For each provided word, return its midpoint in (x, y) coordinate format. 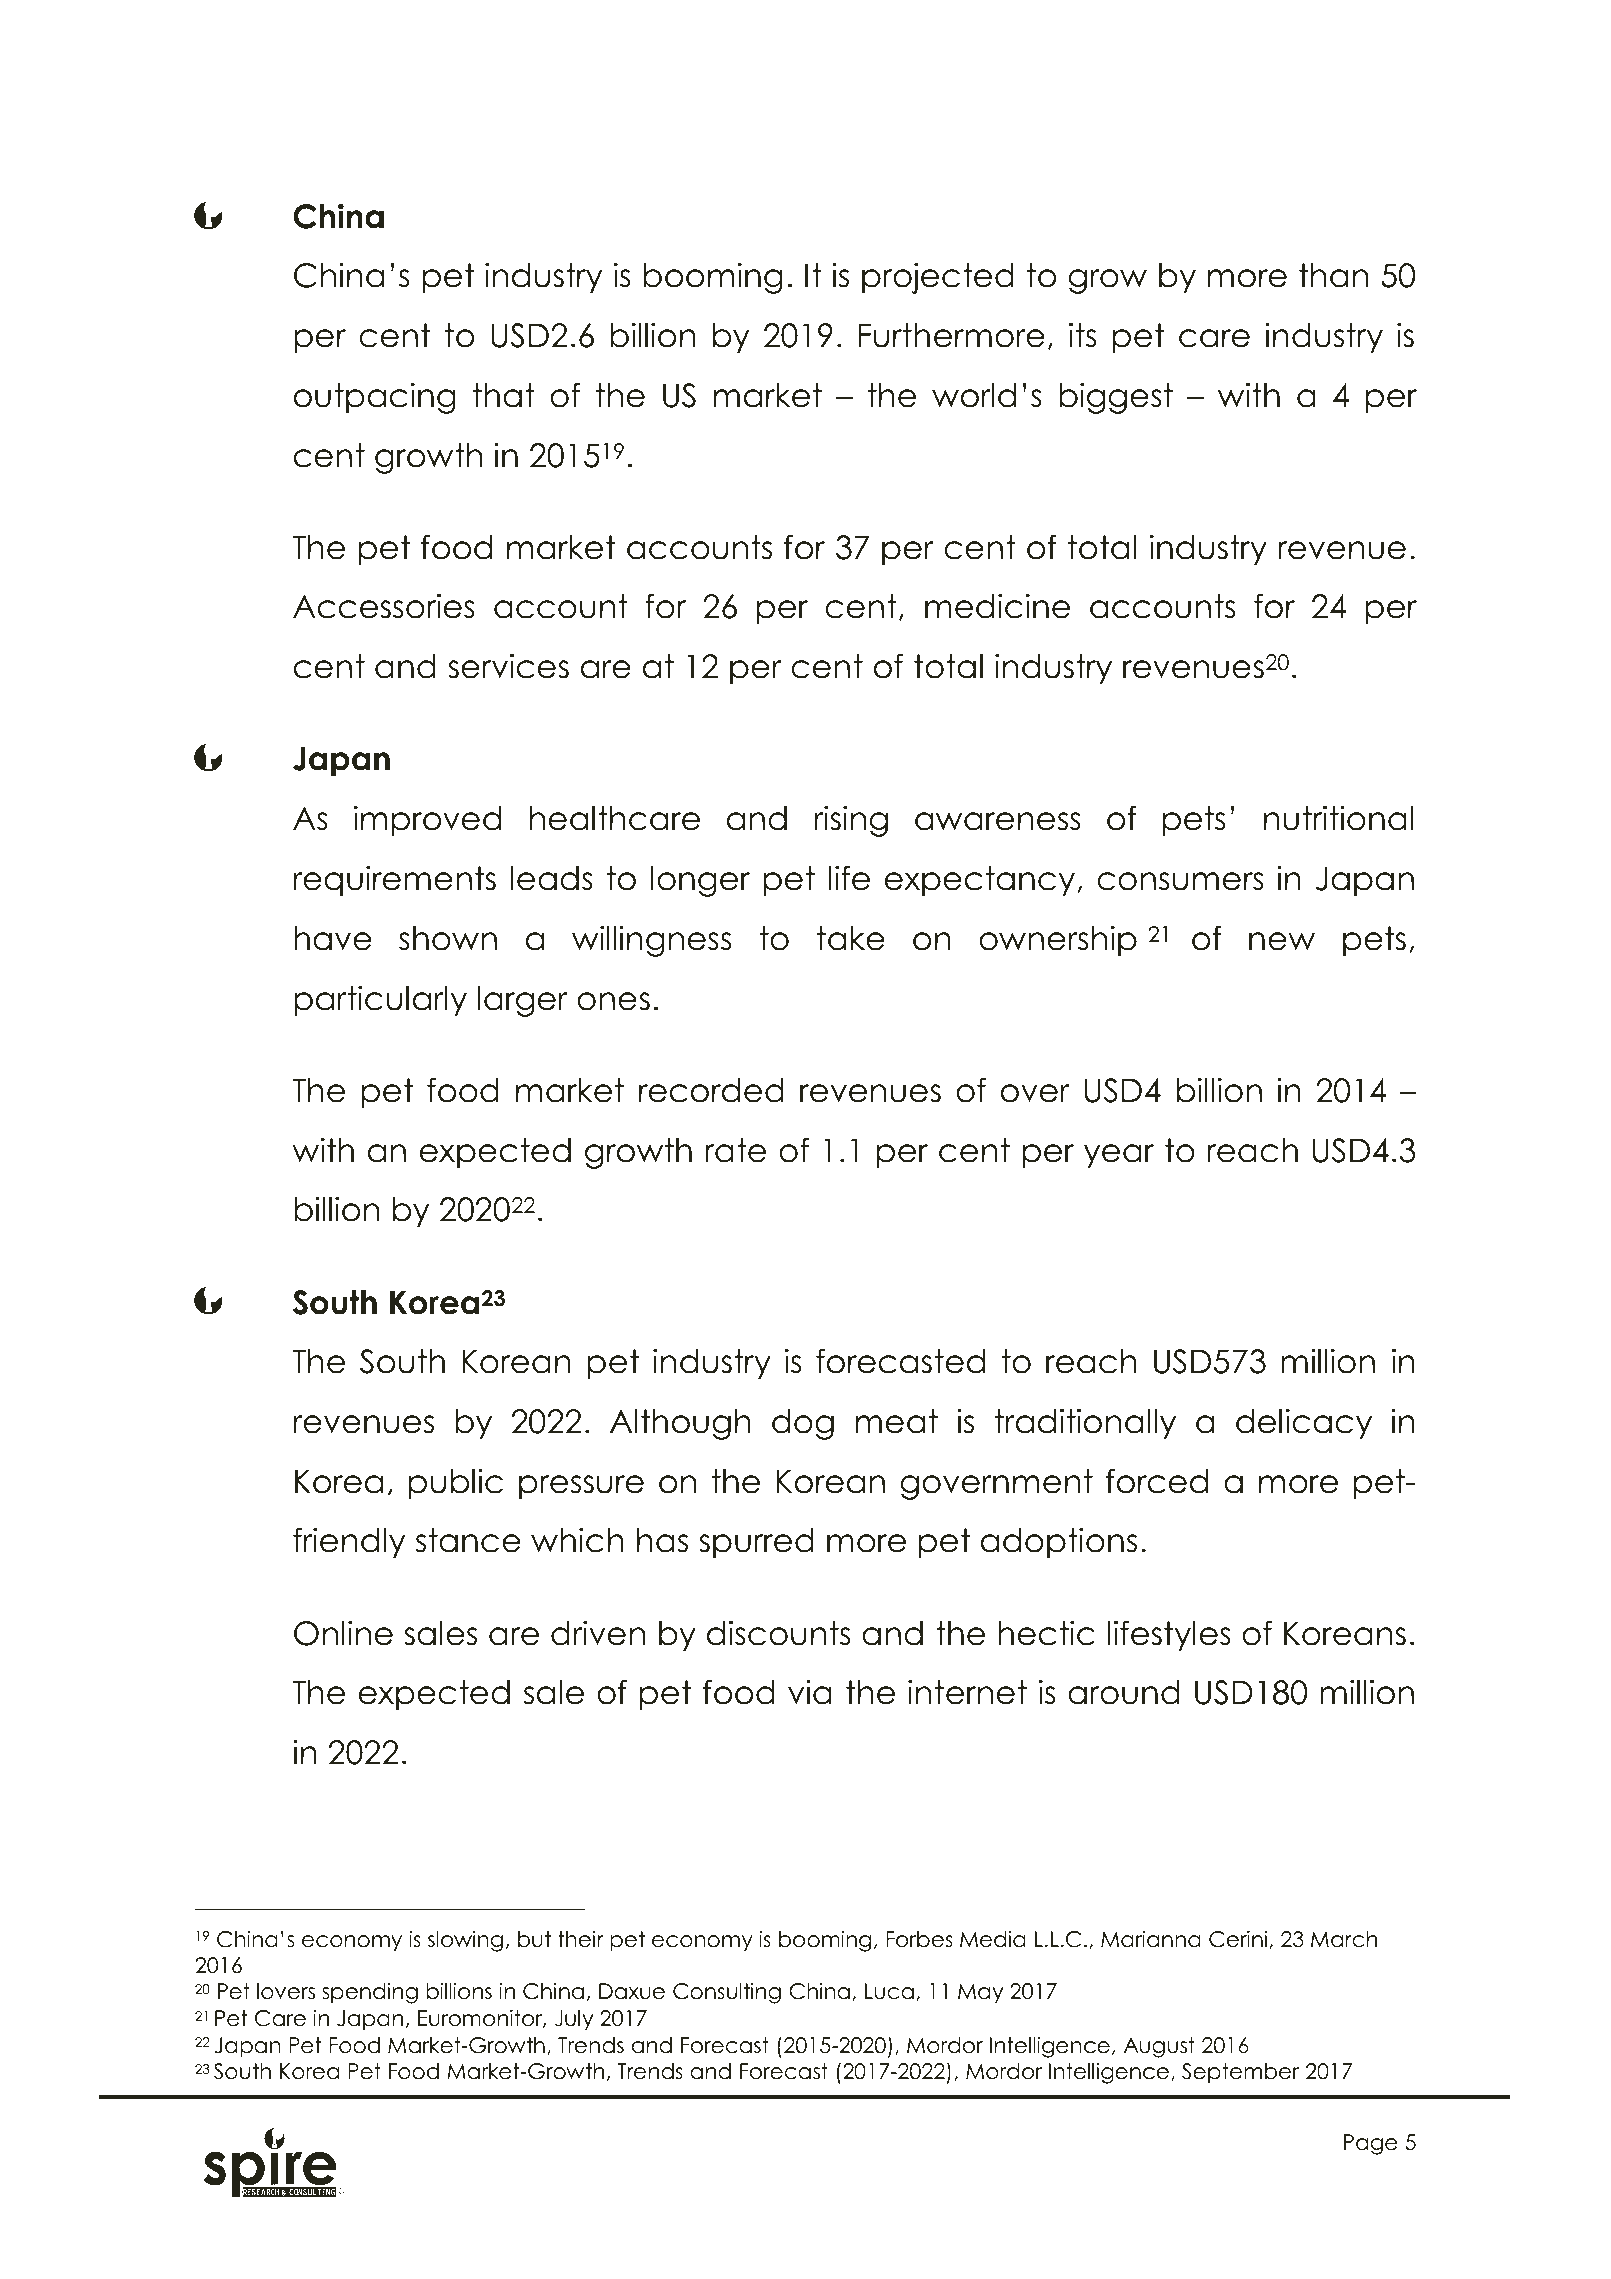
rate (735, 1150)
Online (343, 1633)
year (1119, 1156)
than (1333, 275)
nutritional (1338, 818)
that (504, 395)
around (1124, 1692)
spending (370, 1993)
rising (851, 821)
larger (523, 1001)
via (810, 1692)
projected (938, 278)
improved (427, 821)
